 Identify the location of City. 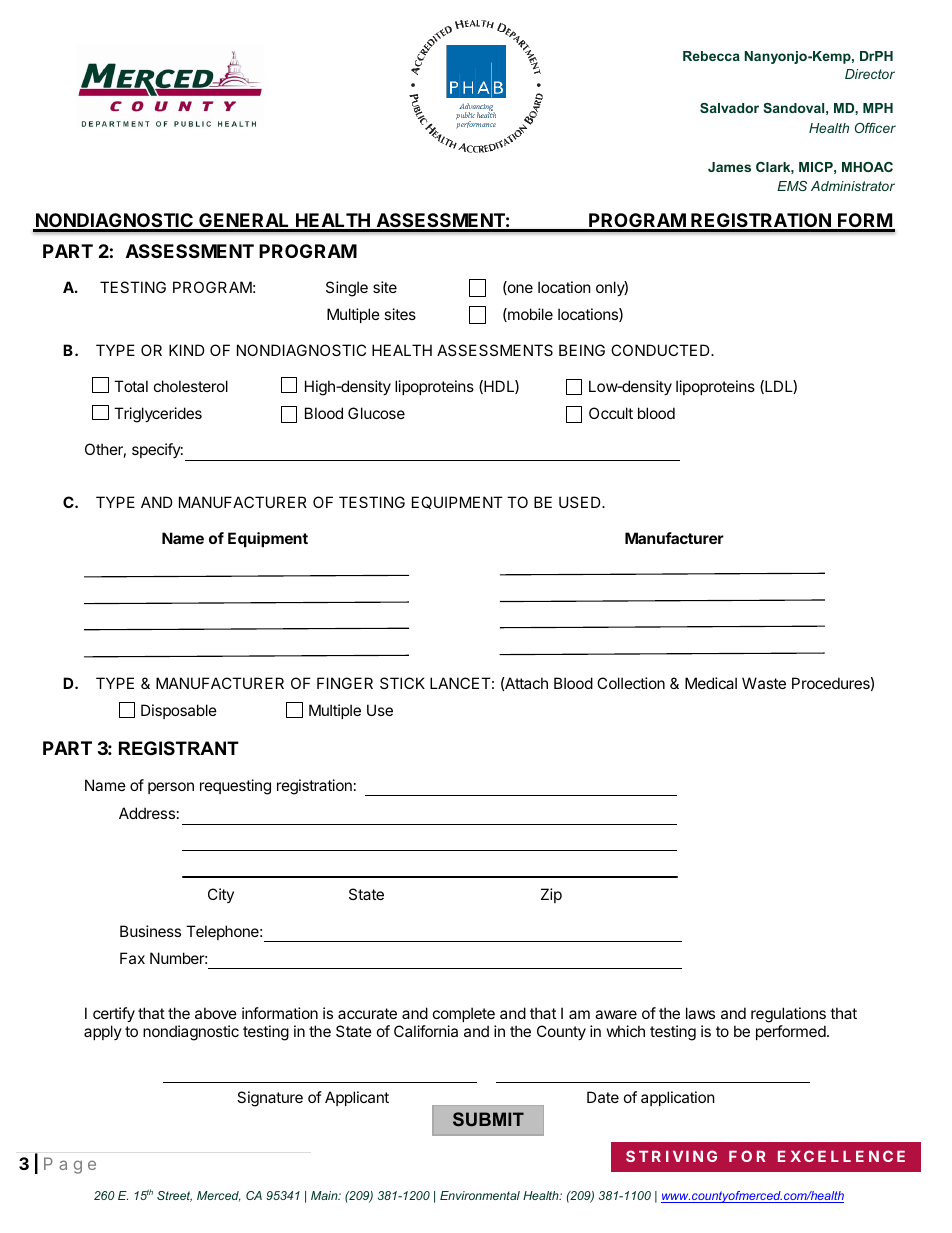
(221, 895).
